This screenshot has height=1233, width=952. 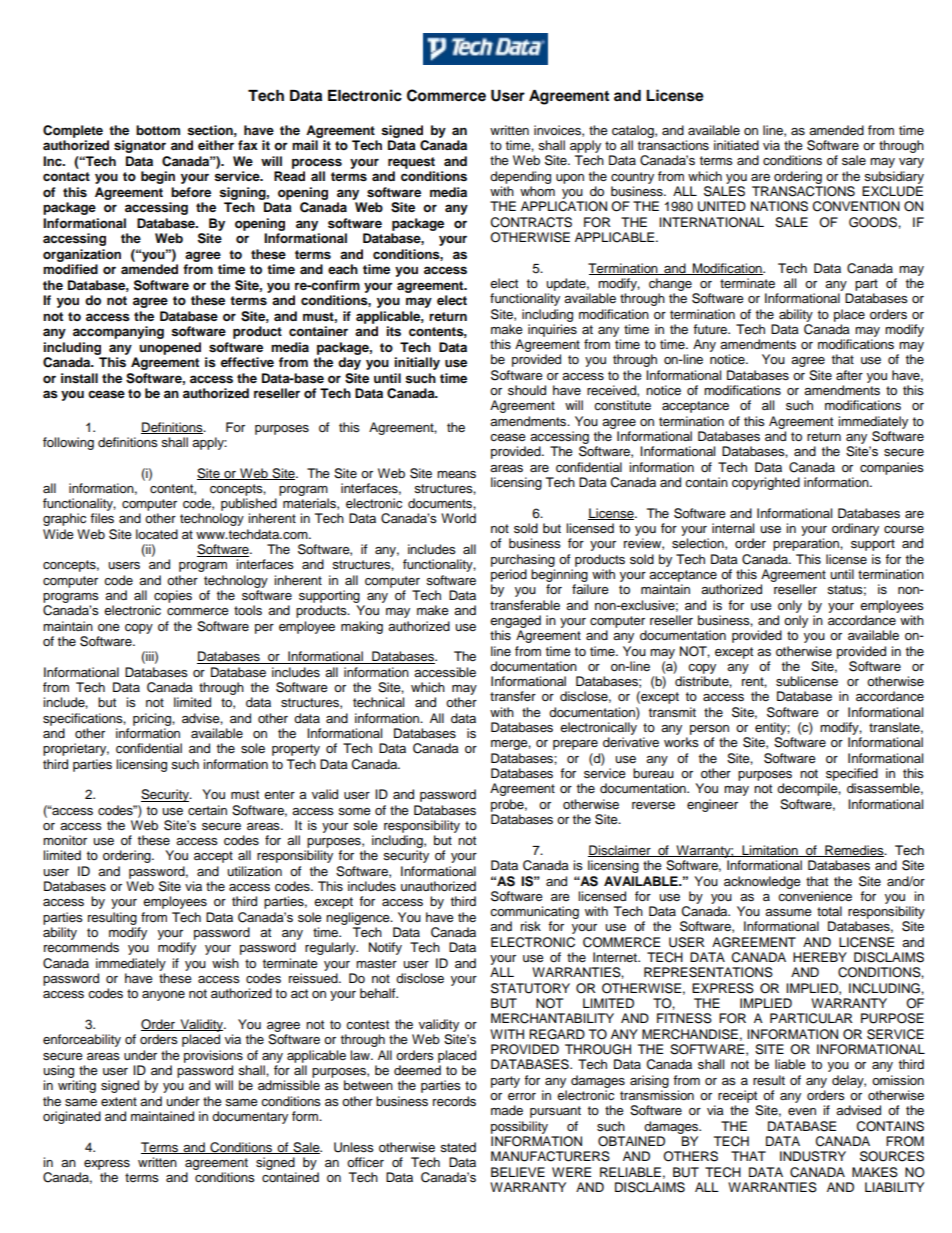 What do you see at coordinates (119, 1101) in the screenshot?
I see `extent` at bounding box center [119, 1101].
